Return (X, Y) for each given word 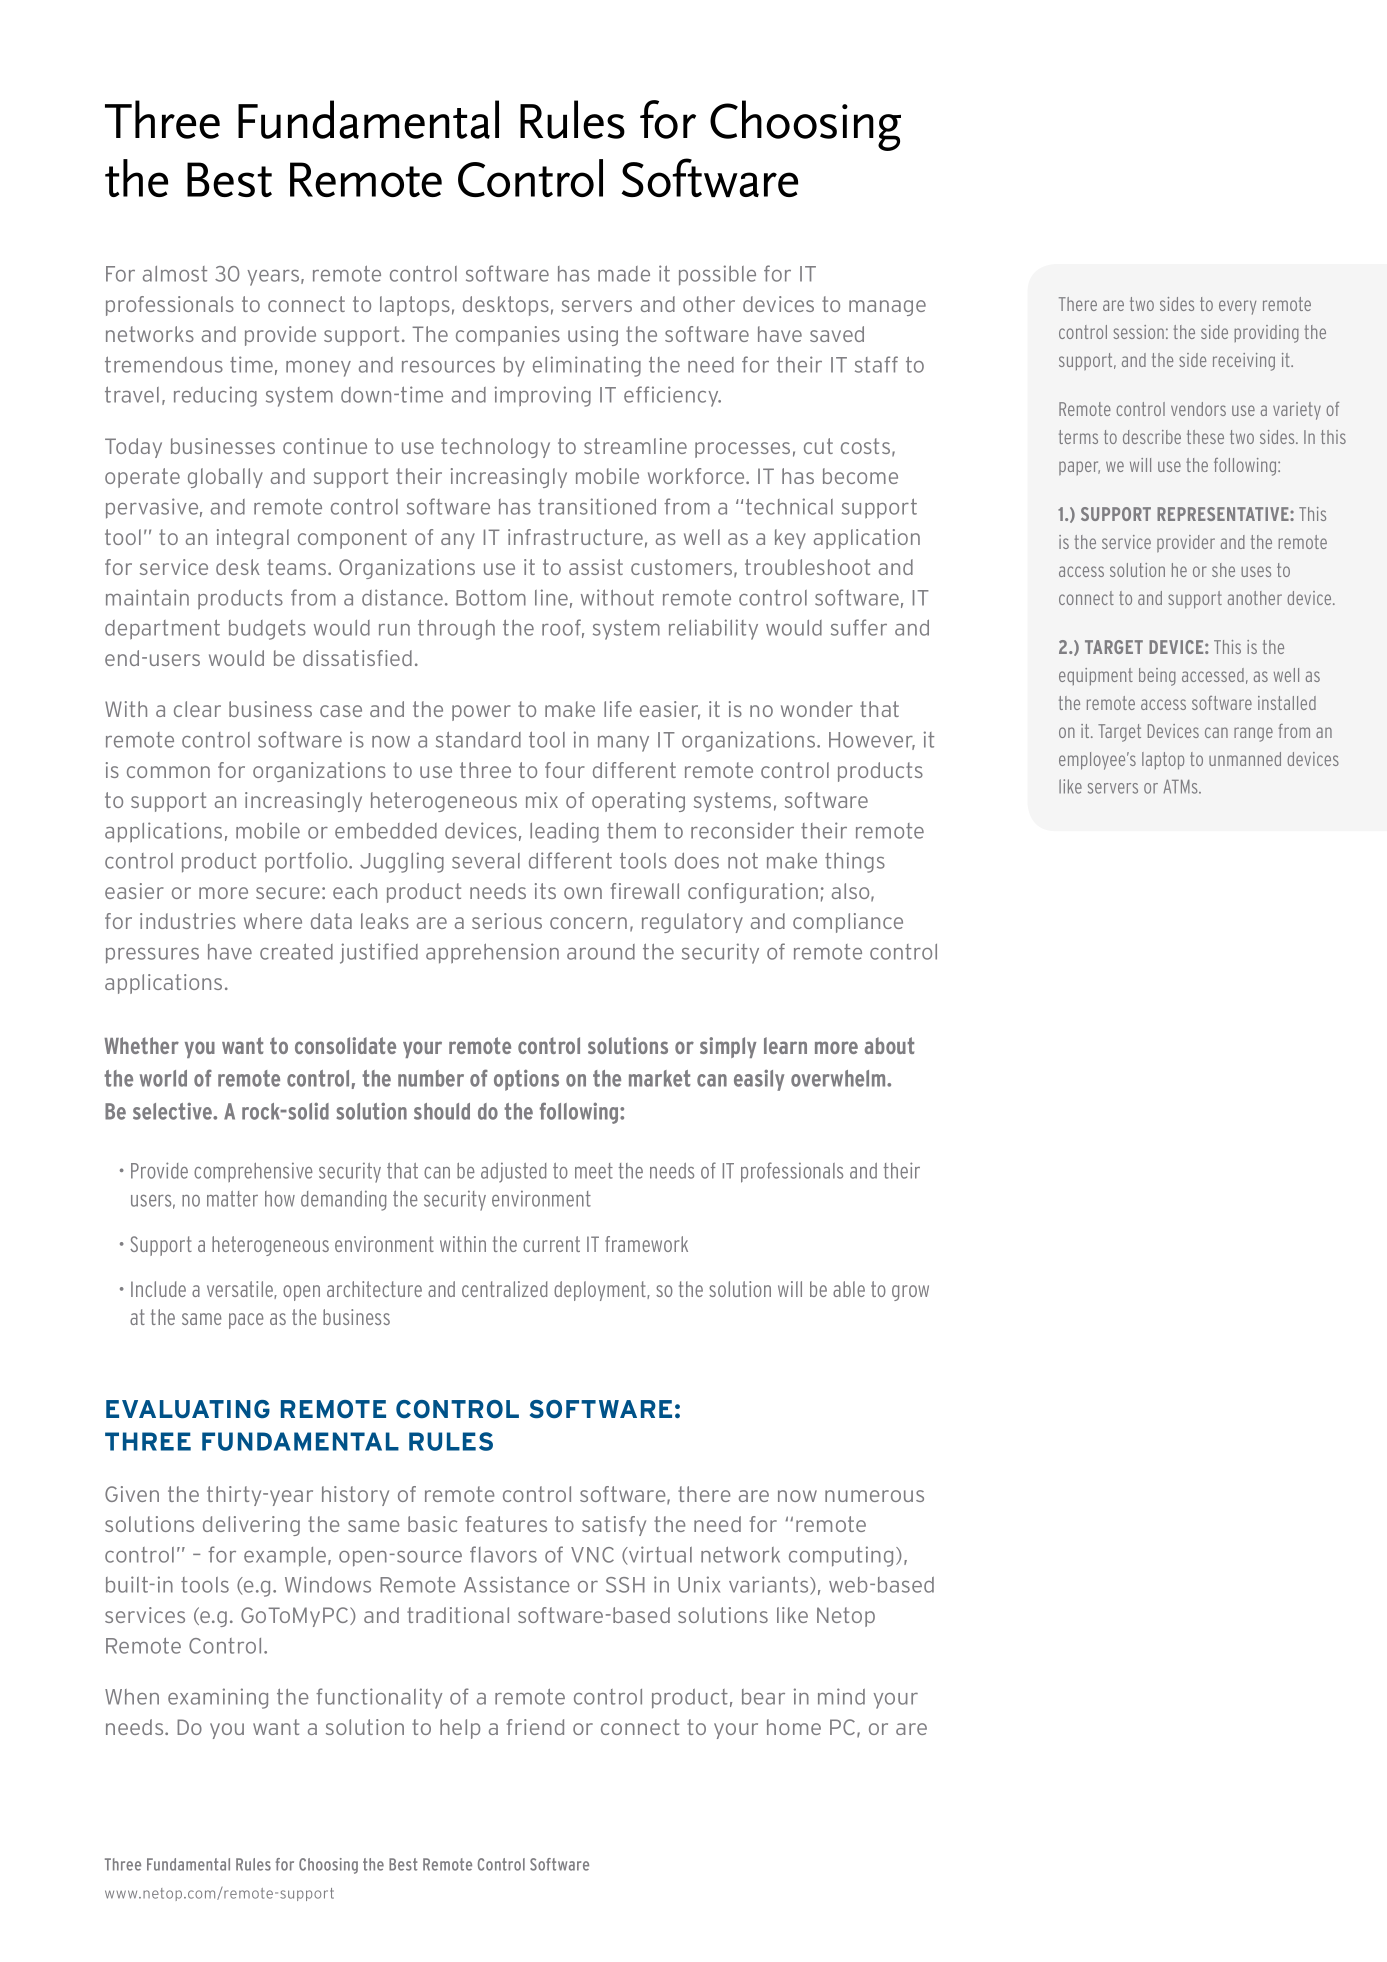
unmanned (1245, 759)
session (1138, 332)
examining (218, 1698)
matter (232, 1199)
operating (638, 802)
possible (717, 275)
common (168, 772)
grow (910, 1293)
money (318, 369)
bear (763, 1697)
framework (646, 1244)
